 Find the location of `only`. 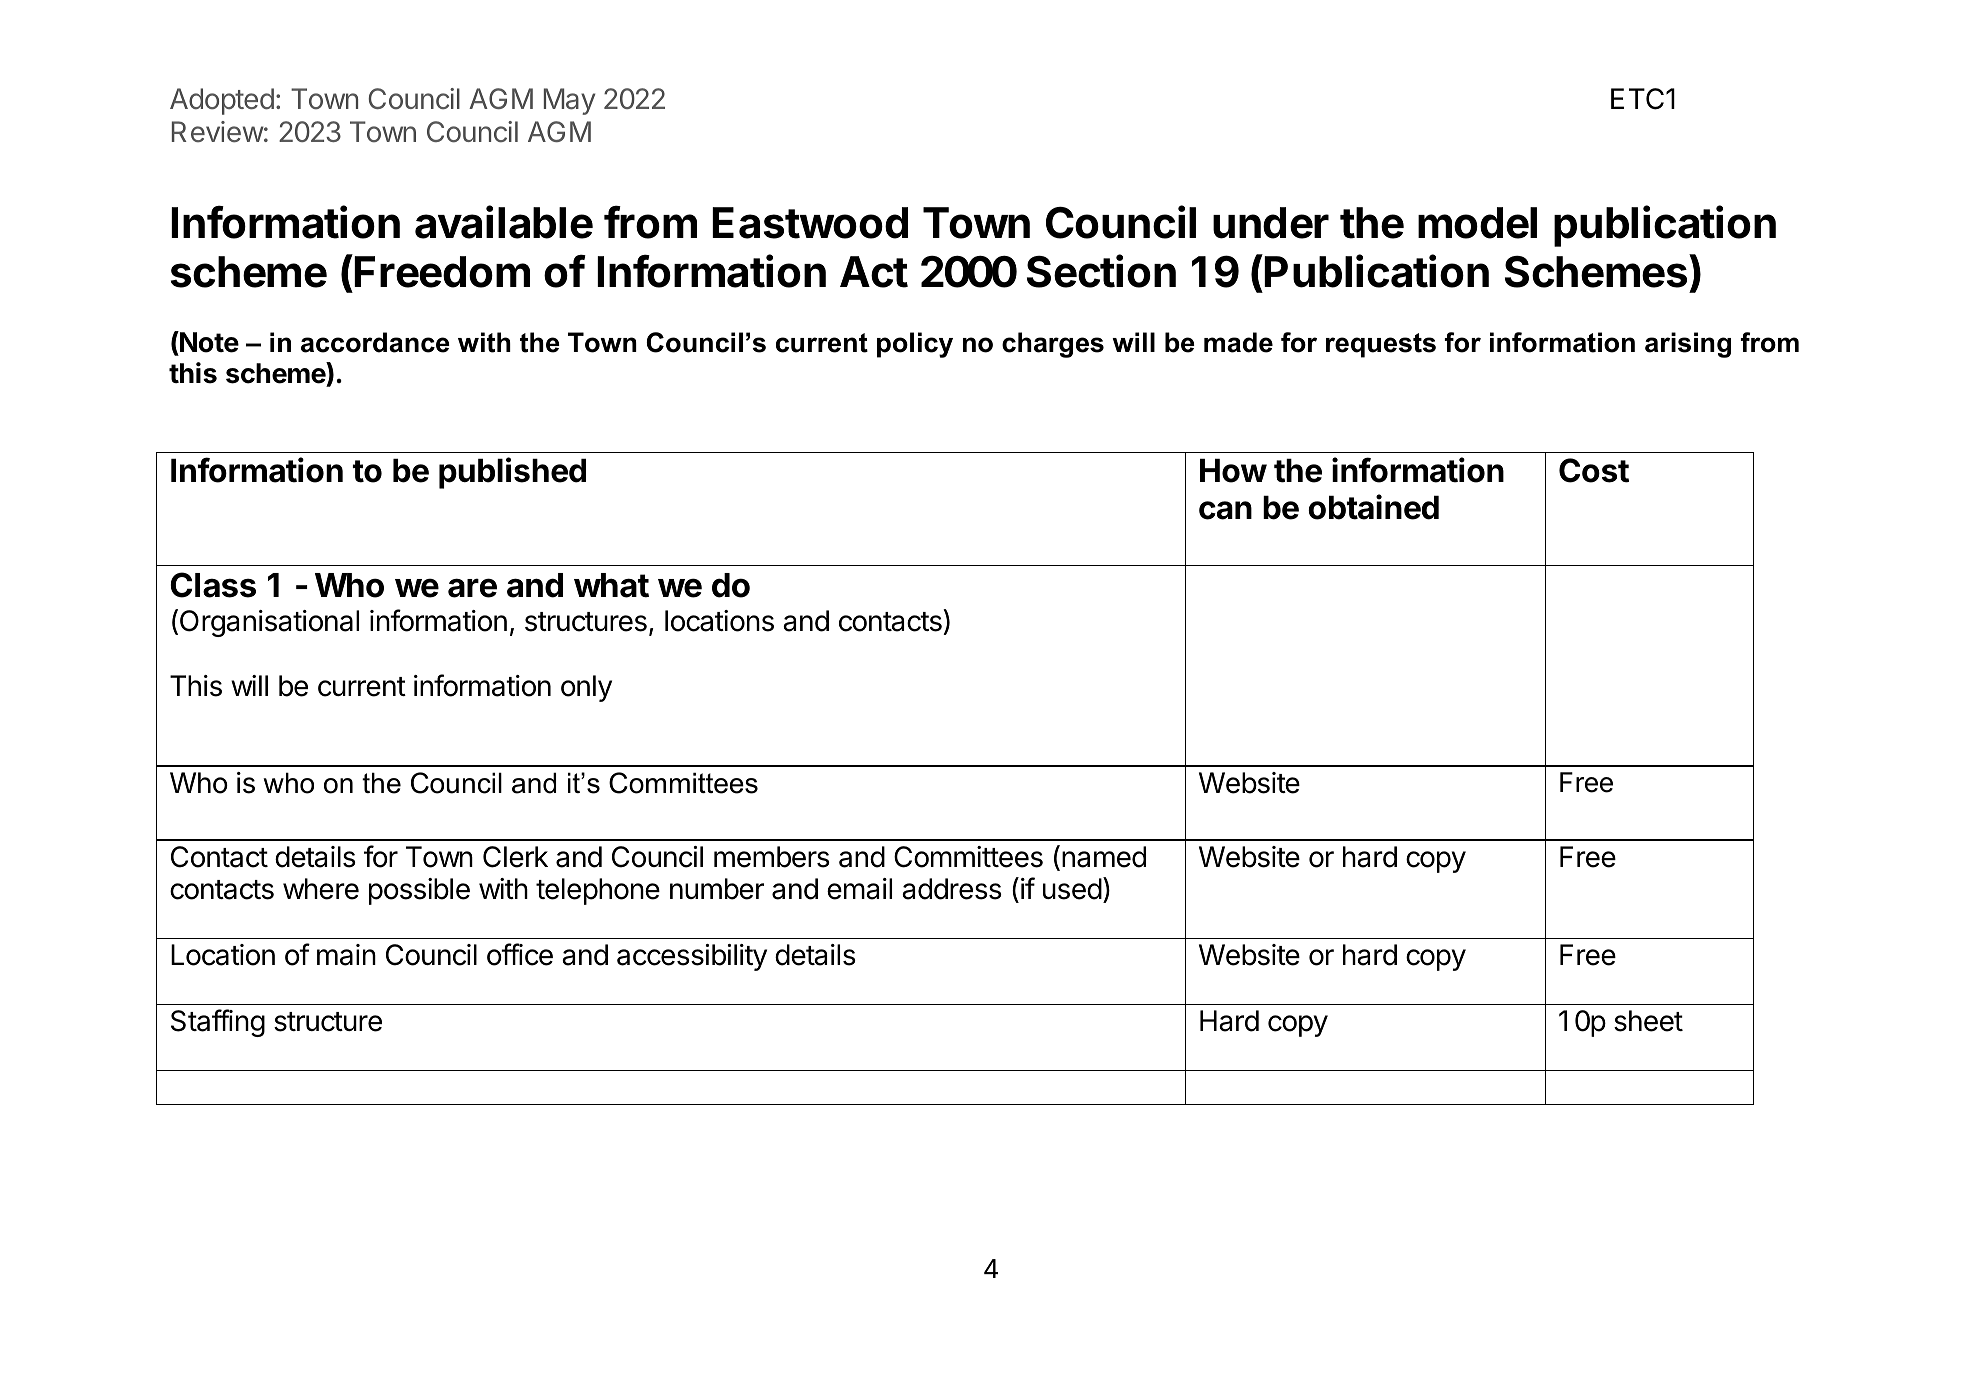

only is located at coordinates (586, 688).
